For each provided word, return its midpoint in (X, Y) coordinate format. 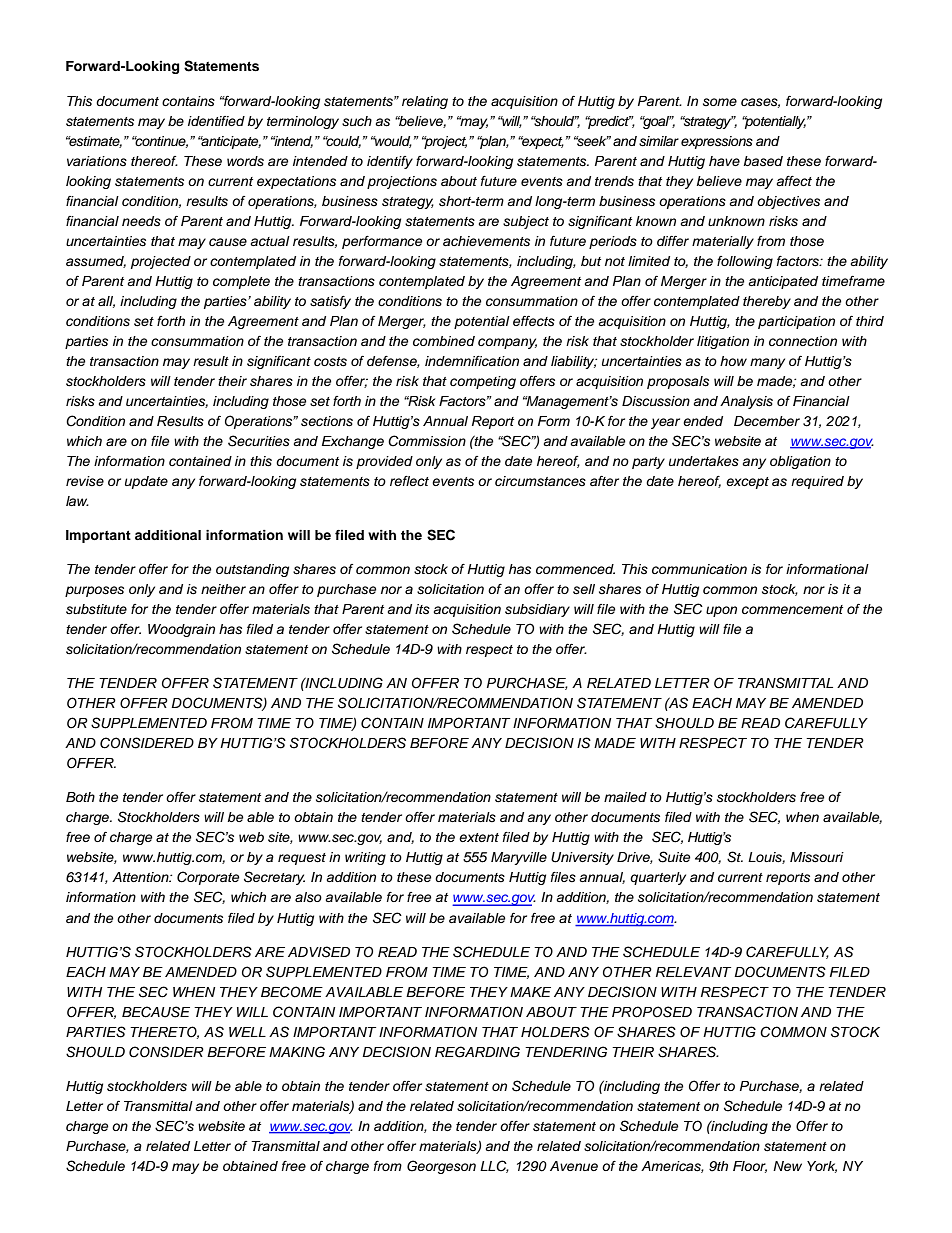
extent (479, 837)
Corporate (208, 878)
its (422, 609)
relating (425, 102)
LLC (494, 1166)
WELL (247, 1032)
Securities (259, 441)
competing (483, 382)
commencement (792, 609)
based (763, 161)
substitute (96, 609)
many (767, 363)
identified (216, 121)
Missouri (817, 857)
